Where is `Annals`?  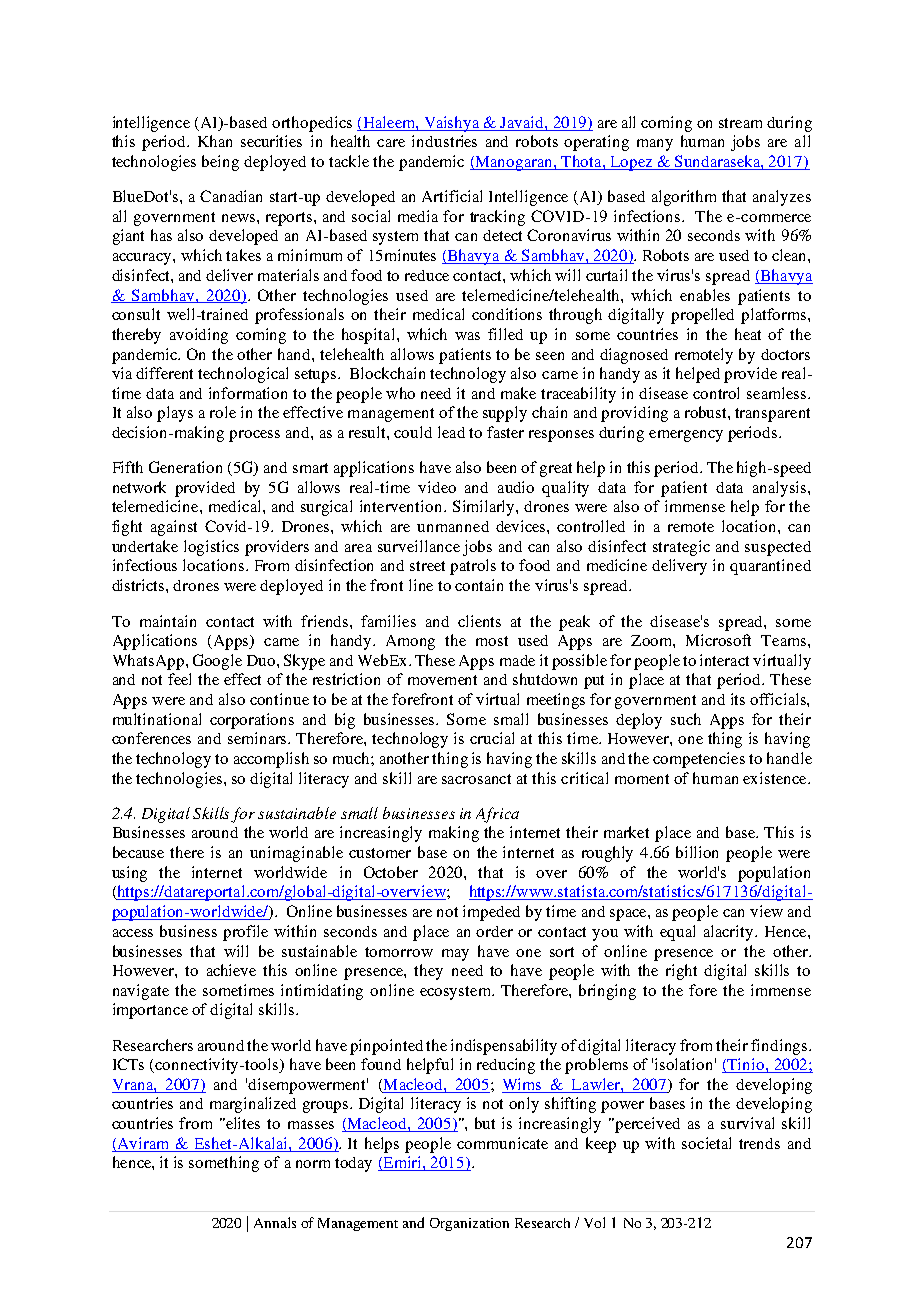 Annals is located at coordinates (275, 1222).
